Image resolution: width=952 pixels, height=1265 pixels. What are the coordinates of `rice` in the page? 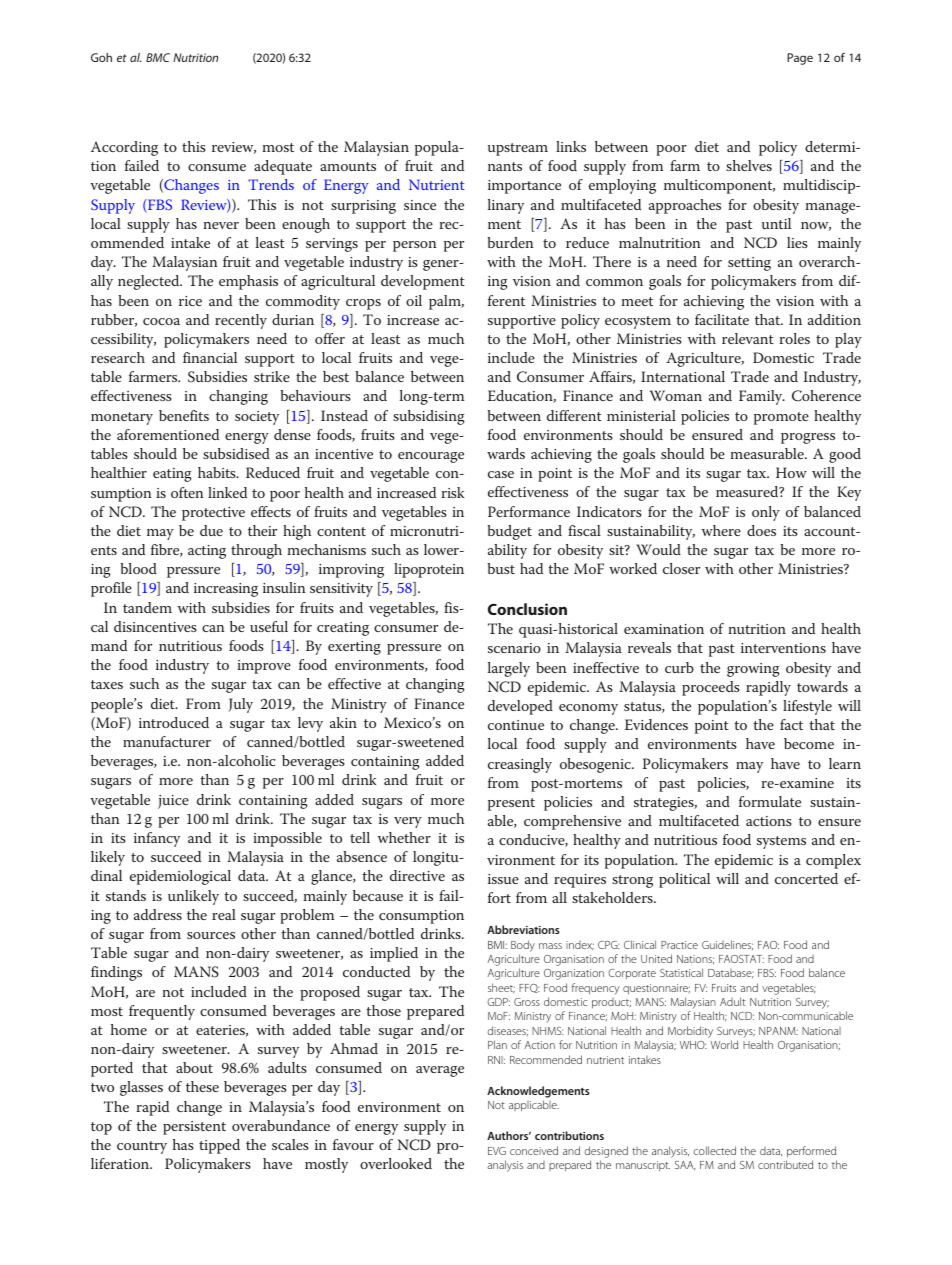 It's located at (190, 301).
